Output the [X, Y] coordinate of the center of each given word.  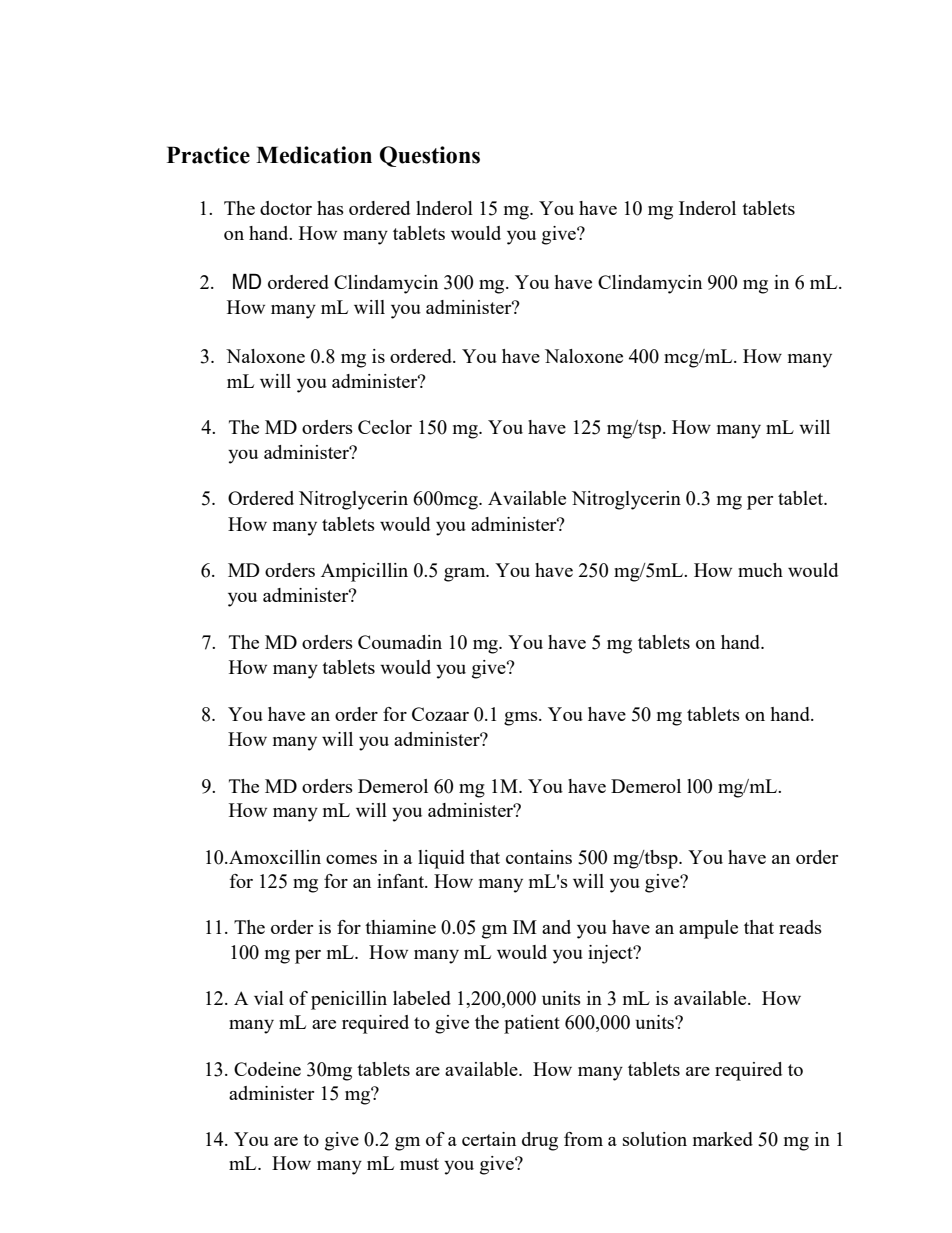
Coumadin [400, 642]
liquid [441, 859]
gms [522, 719]
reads [800, 927]
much [760, 570]
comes [351, 859]
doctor [286, 208]
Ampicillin [364, 572]
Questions [430, 156]
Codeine [267, 1069]
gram [466, 575]
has [330, 208]
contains [539, 857]
